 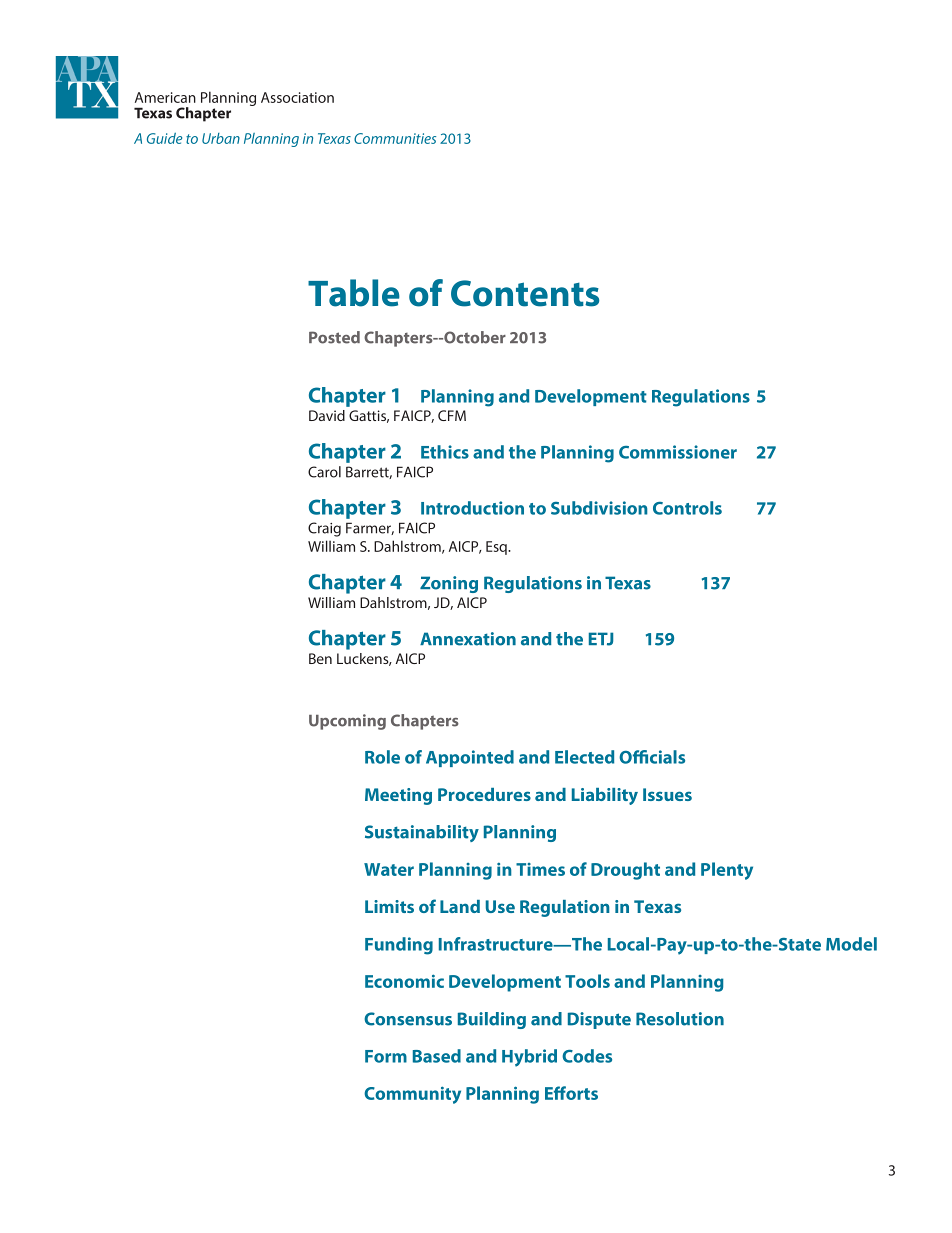 What do you see at coordinates (386, 1056) in the screenshot?
I see `Form` at bounding box center [386, 1056].
